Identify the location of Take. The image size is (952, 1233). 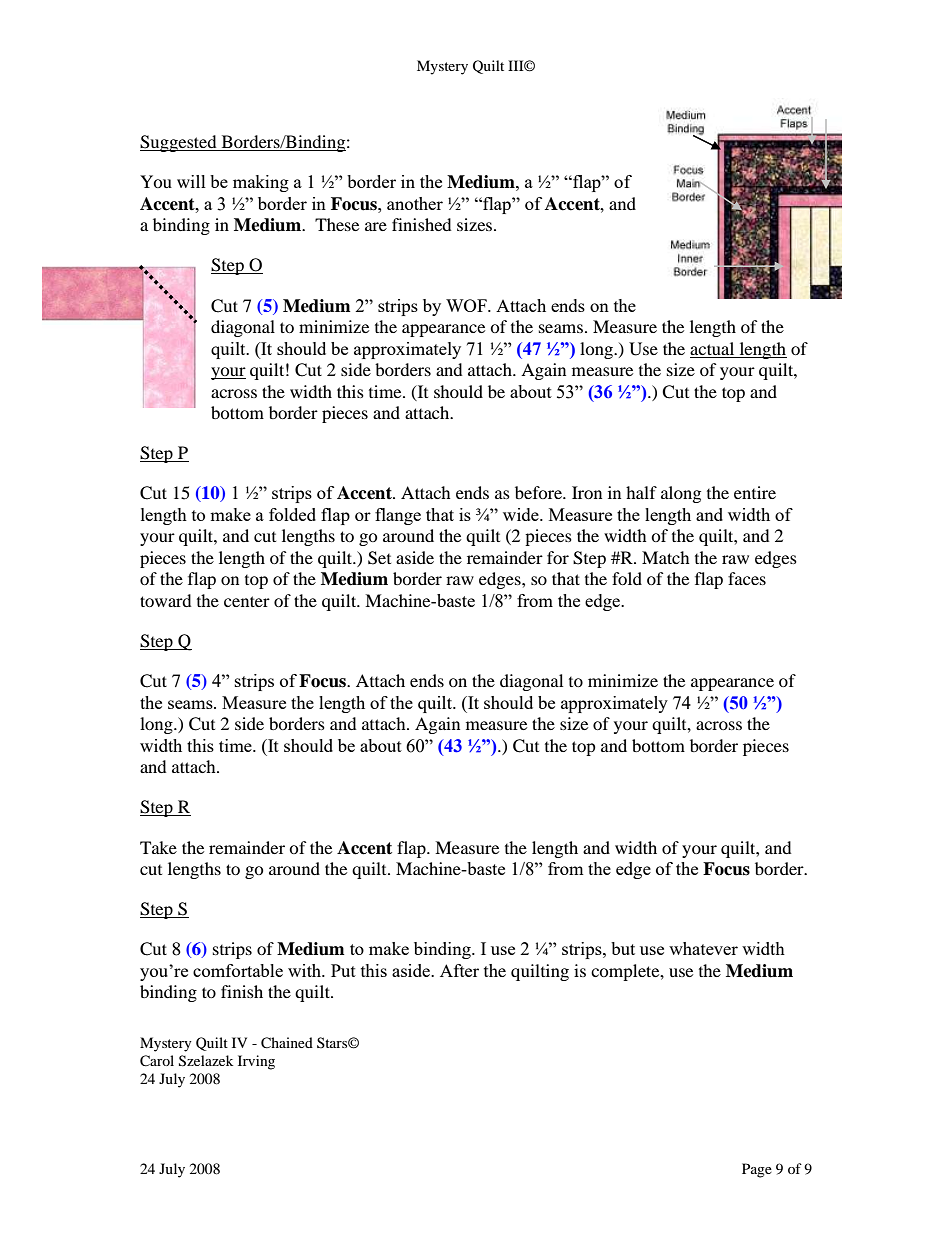
(158, 847).
